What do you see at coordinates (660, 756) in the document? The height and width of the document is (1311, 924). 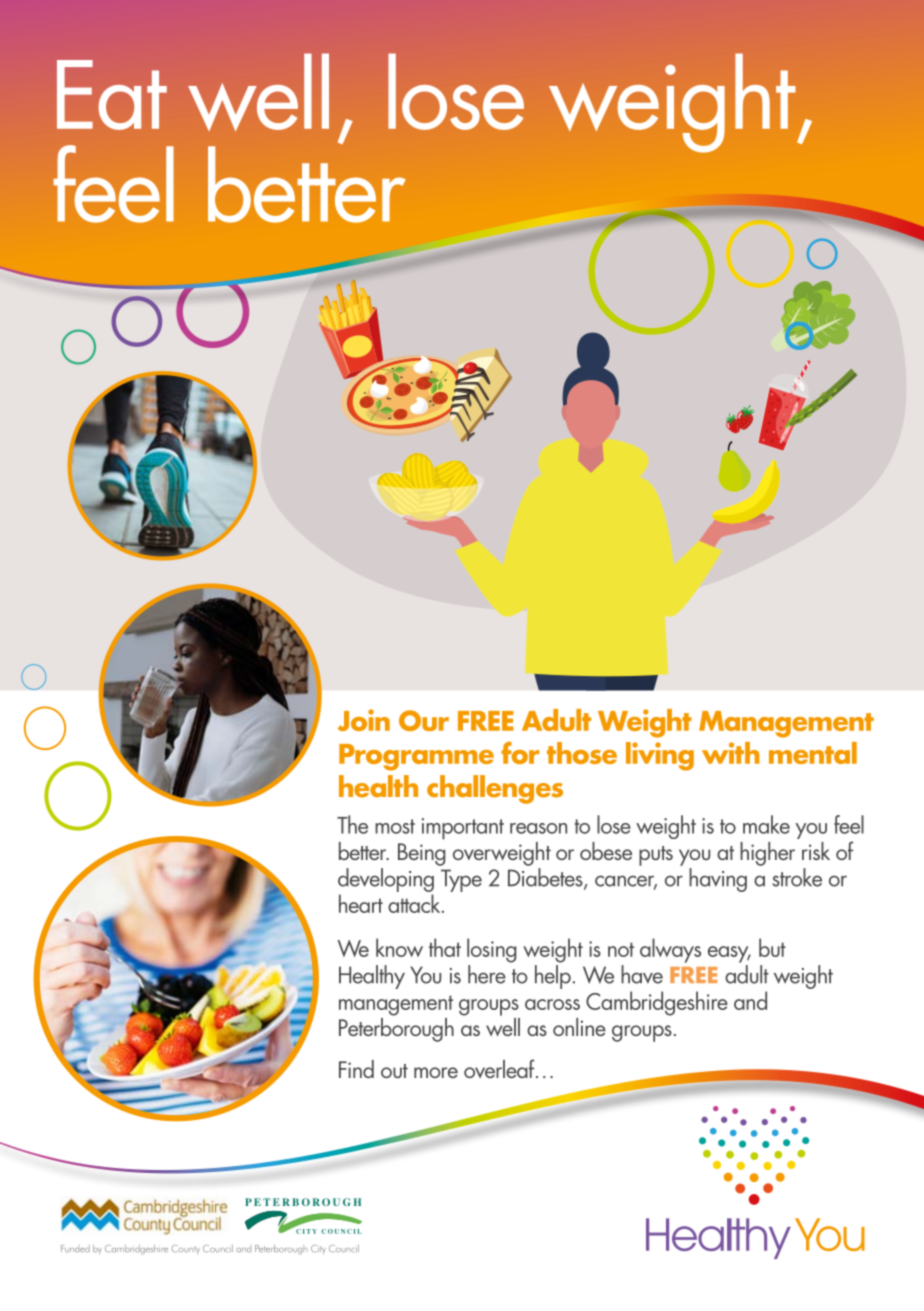 I see `living` at bounding box center [660, 756].
